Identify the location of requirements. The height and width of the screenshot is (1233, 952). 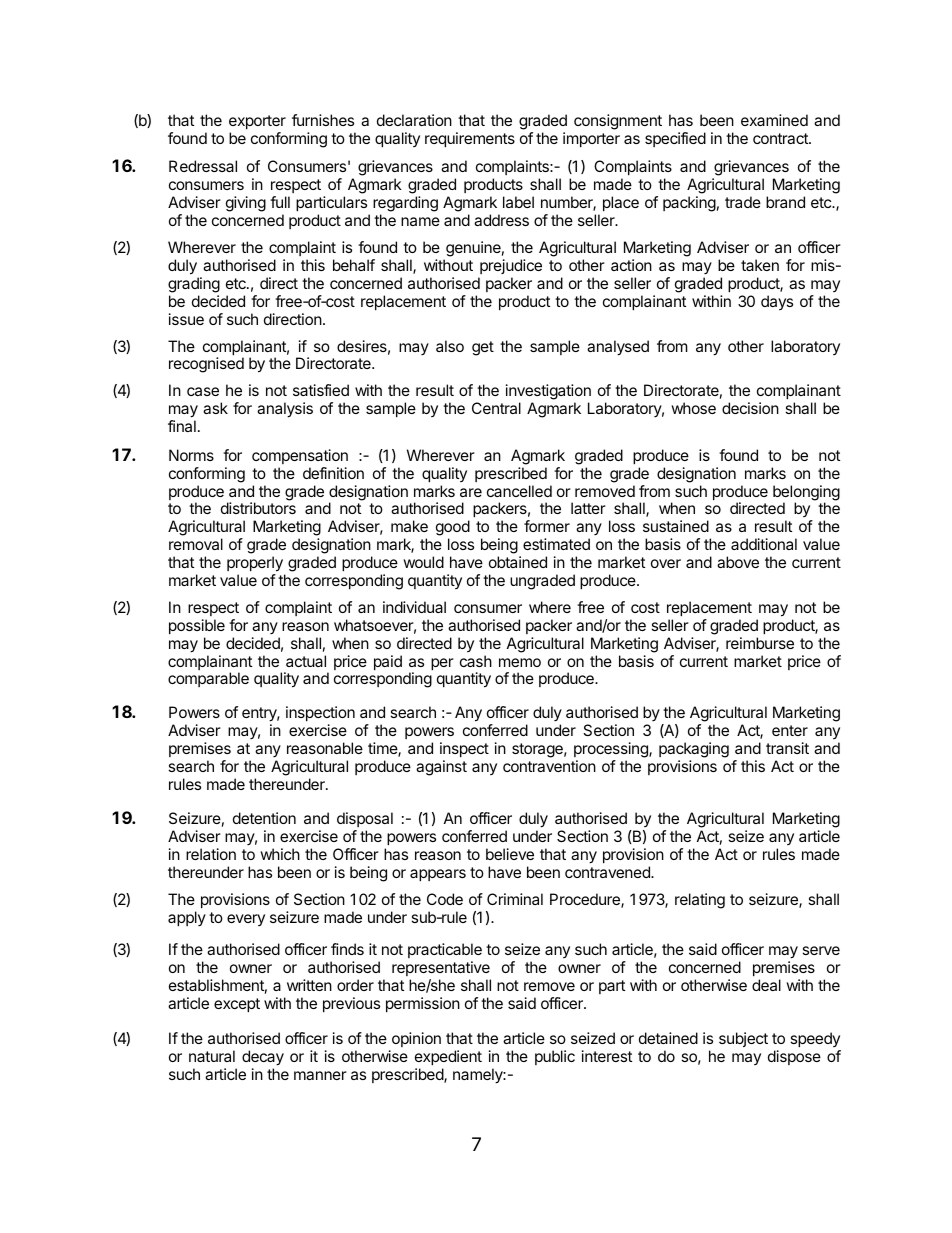
(470, 139).
